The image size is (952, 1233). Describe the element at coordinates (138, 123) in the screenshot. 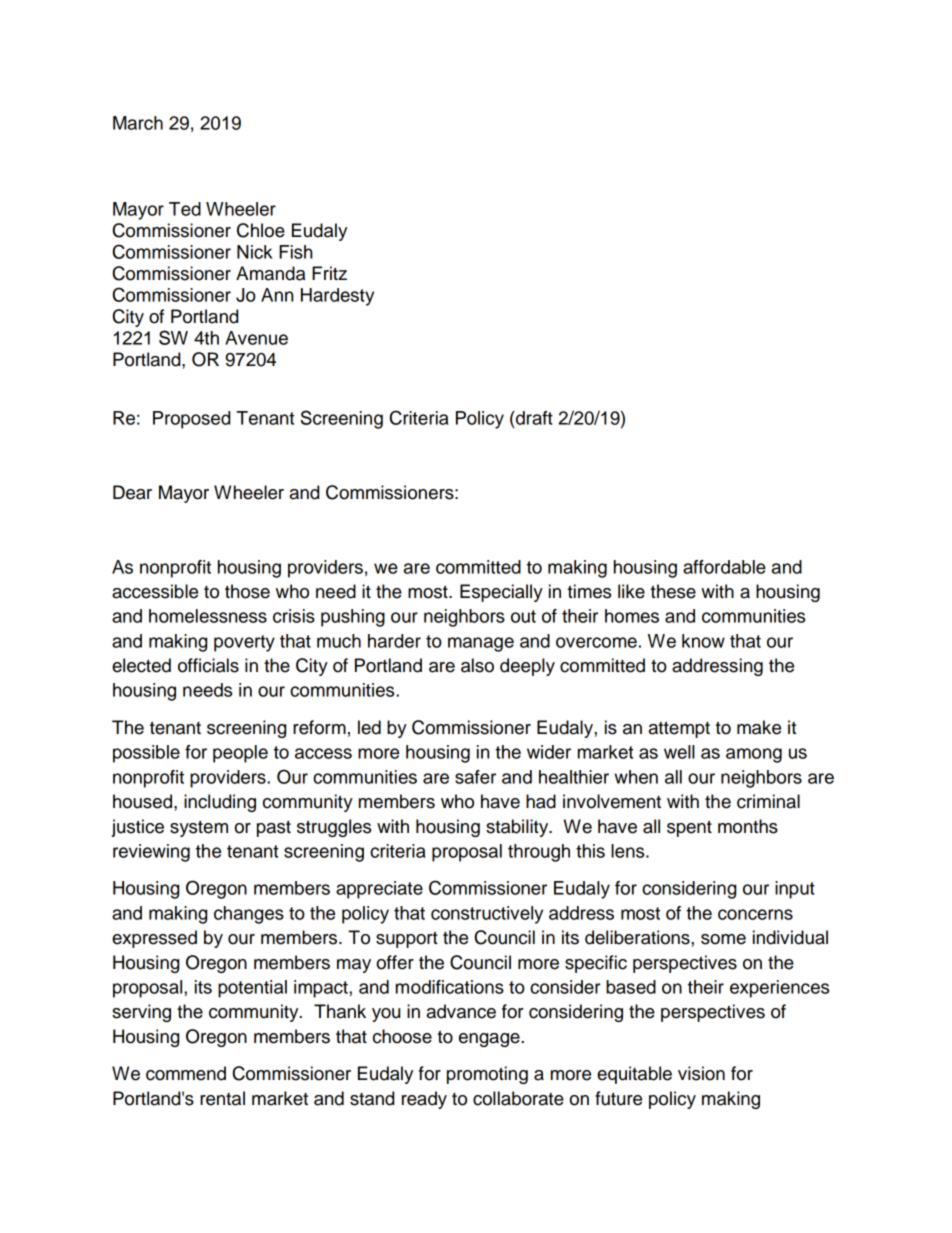

I see `March` at that location.
